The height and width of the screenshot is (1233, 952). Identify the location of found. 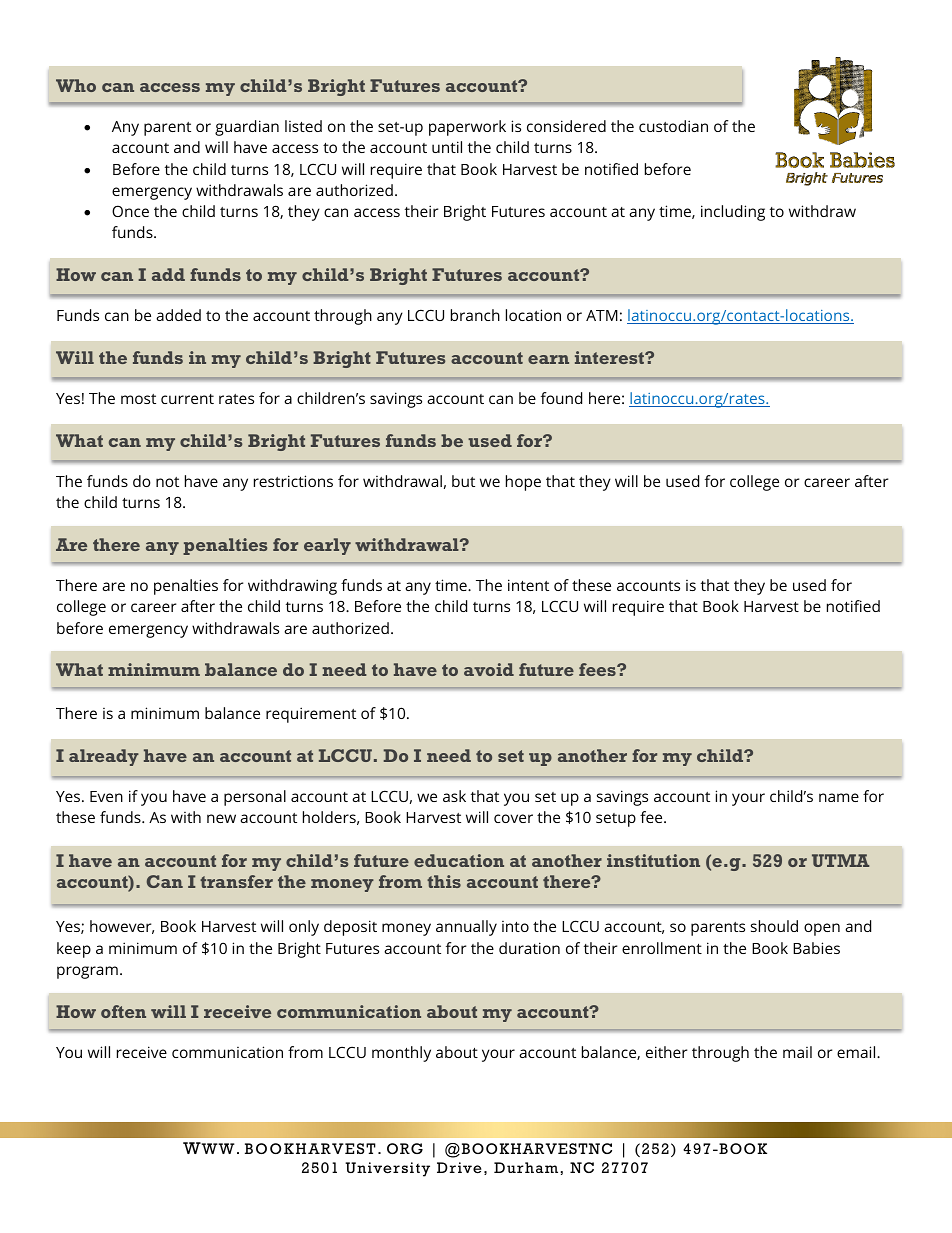
(561, 398).
